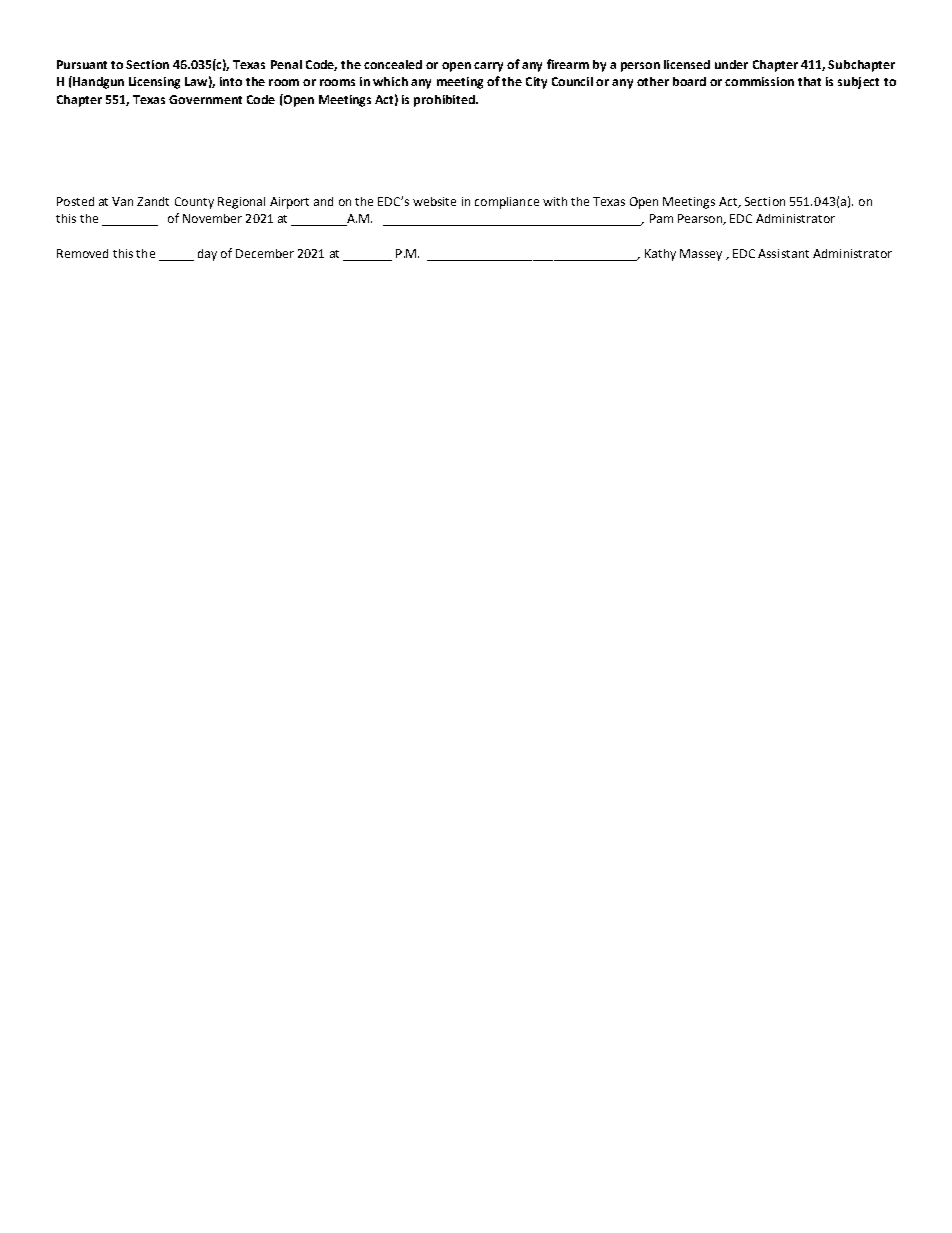 The height and width of the image is (1233, 952). Describe the element at coordinates (507, 203) in the image. I see `compliance` at that location.
